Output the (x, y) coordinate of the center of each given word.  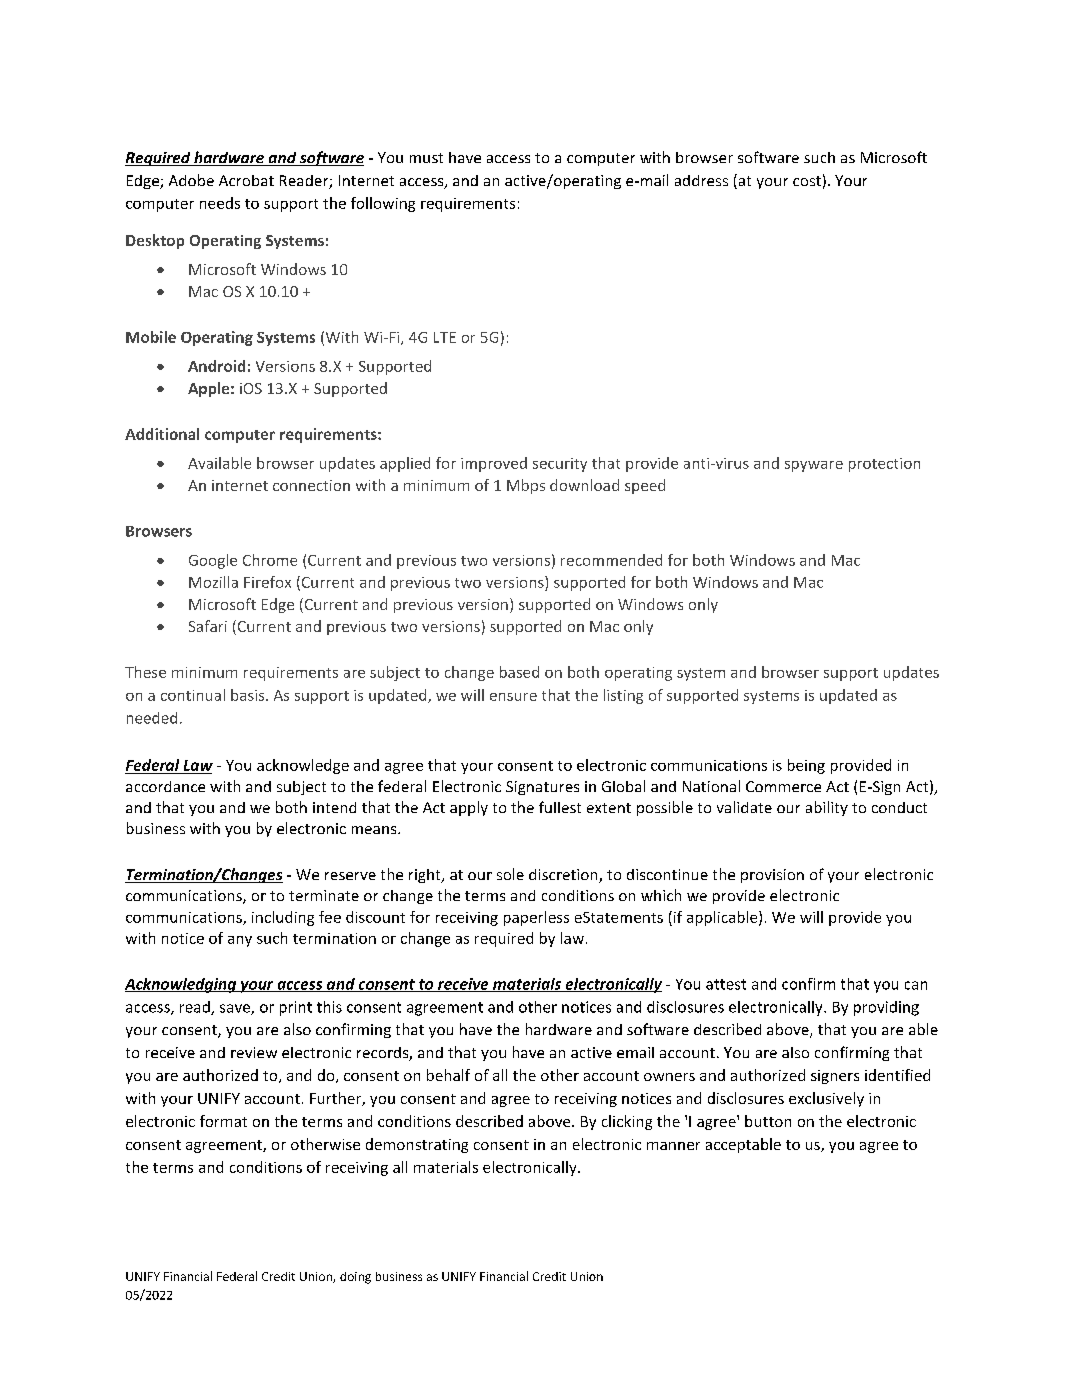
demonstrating (417, 1145)
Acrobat (246, 180)
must (426, 158)
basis (249, 695)
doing (355, 1278)
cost (807, 181)
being (806, 766)
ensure (513, 697)
